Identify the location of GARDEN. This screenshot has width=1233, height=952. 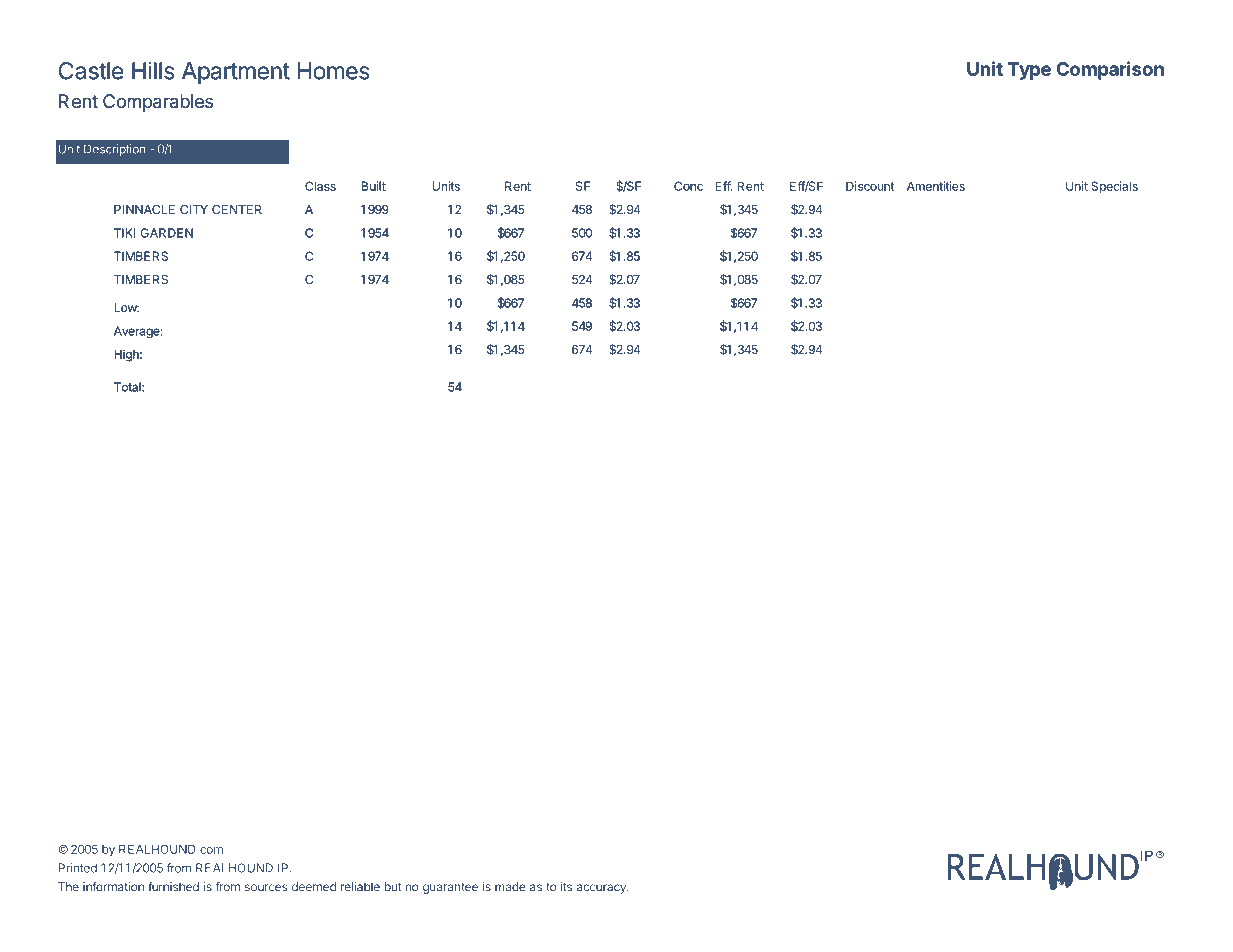
(167, 233).
